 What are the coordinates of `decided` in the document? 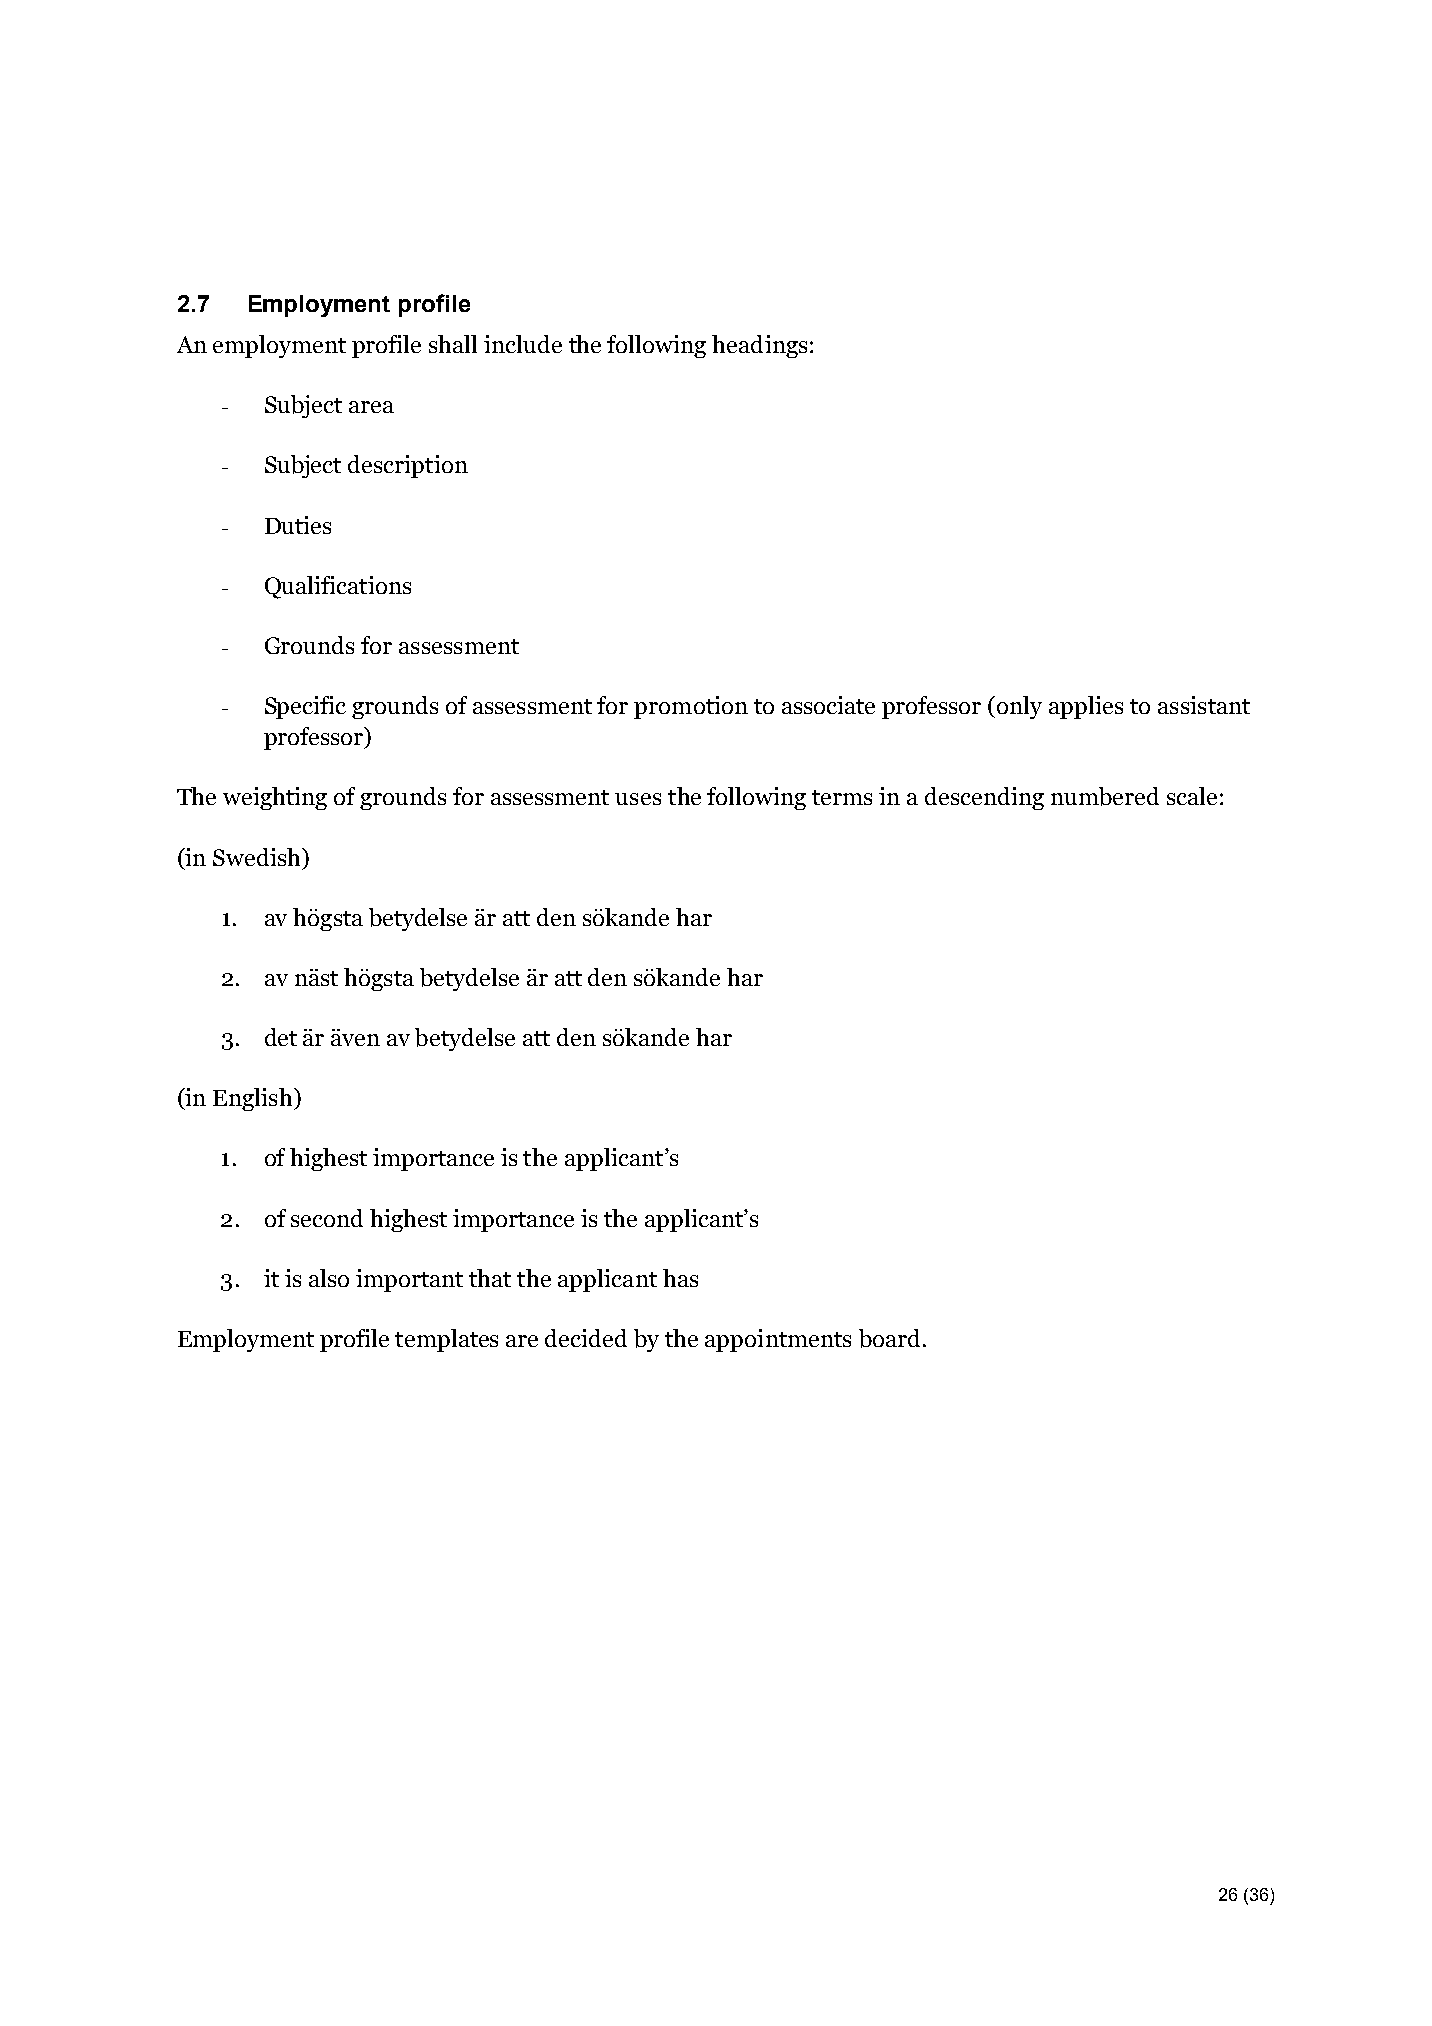 It's located at (586, 1338).
